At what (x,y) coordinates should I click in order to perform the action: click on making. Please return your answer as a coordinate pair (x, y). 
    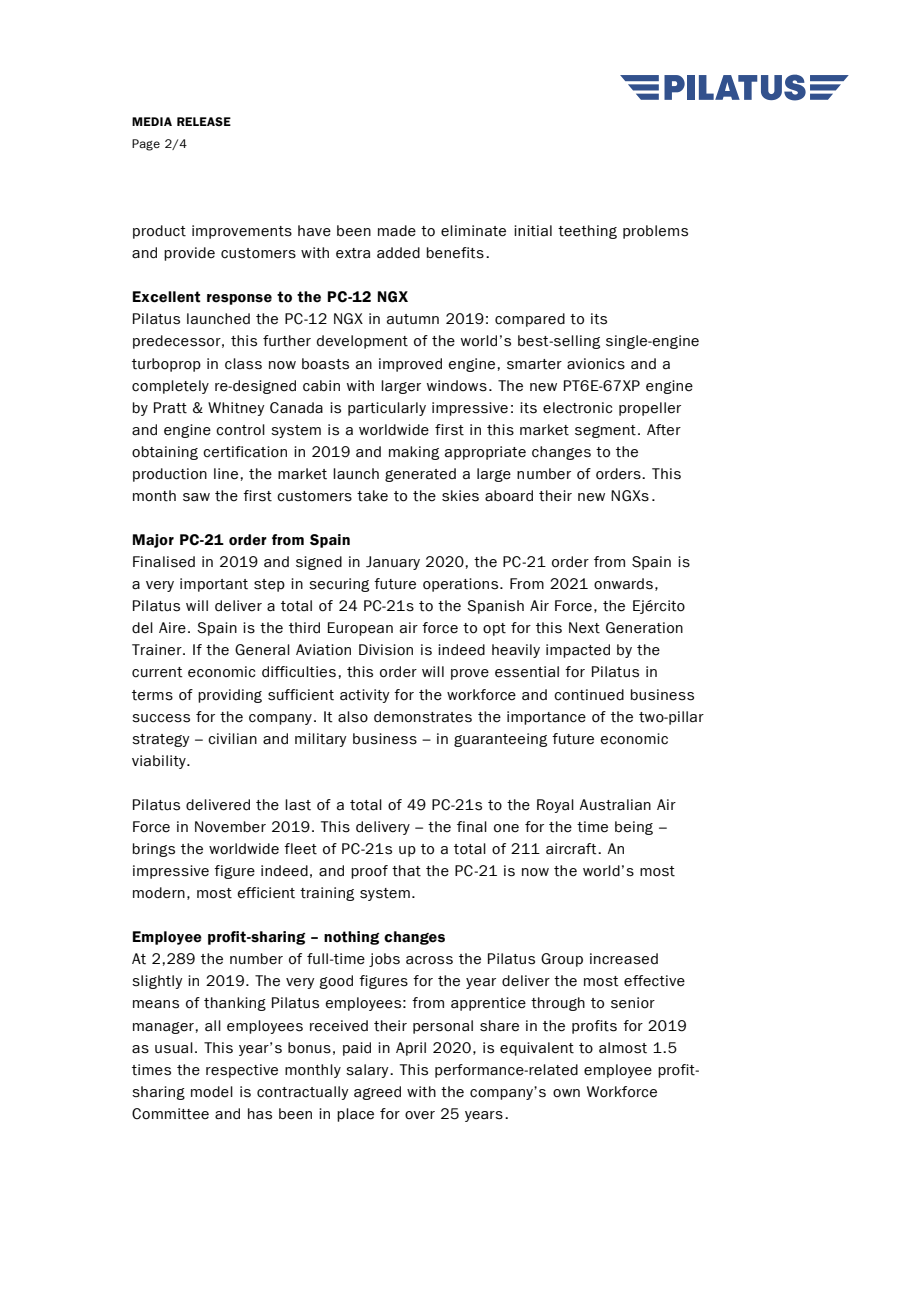
    Looking at the image, I should click on (414, 453).
